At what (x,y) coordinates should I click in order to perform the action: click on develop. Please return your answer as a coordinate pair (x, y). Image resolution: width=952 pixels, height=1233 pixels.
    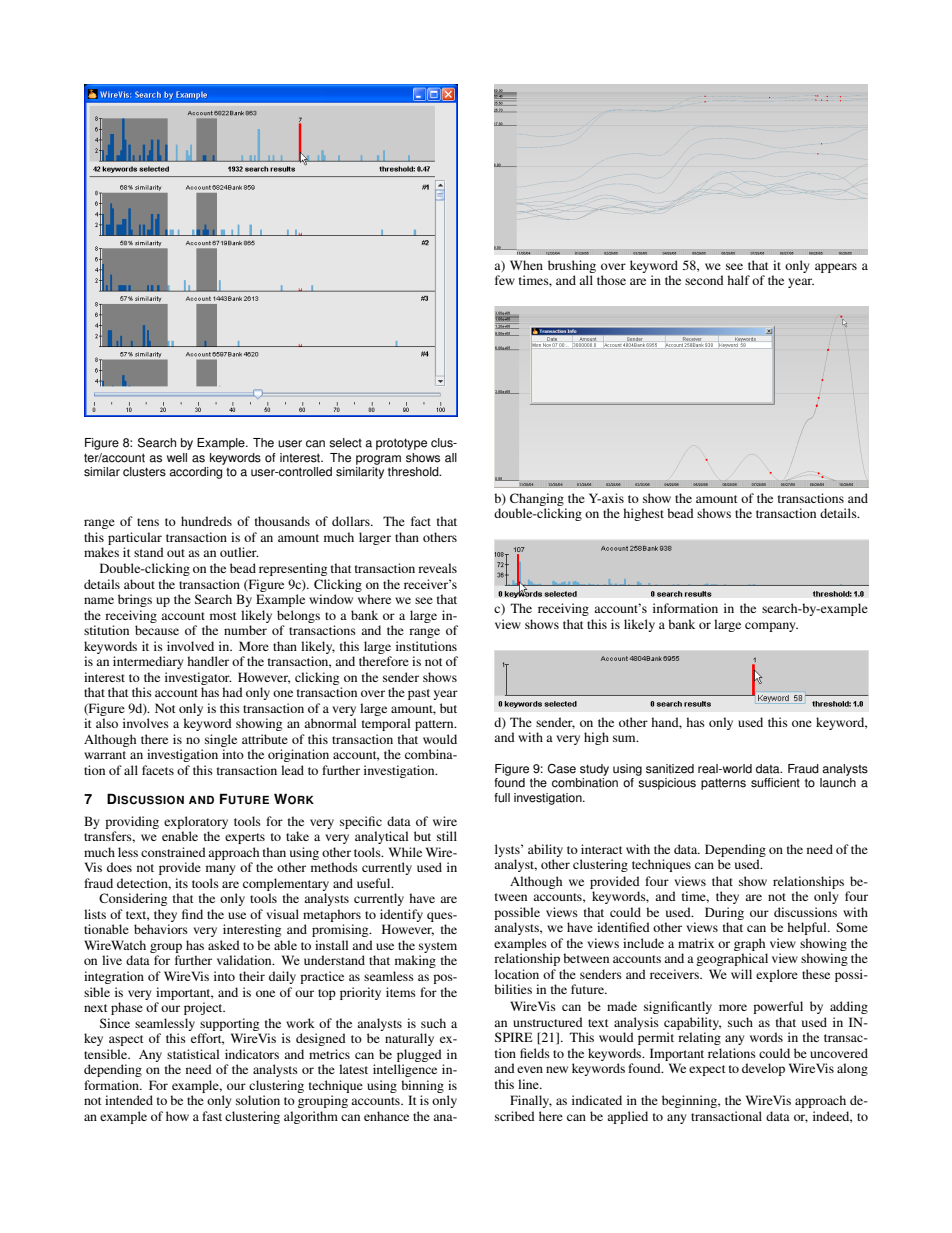
    Looking at the image, I should click on (763, 1069).
